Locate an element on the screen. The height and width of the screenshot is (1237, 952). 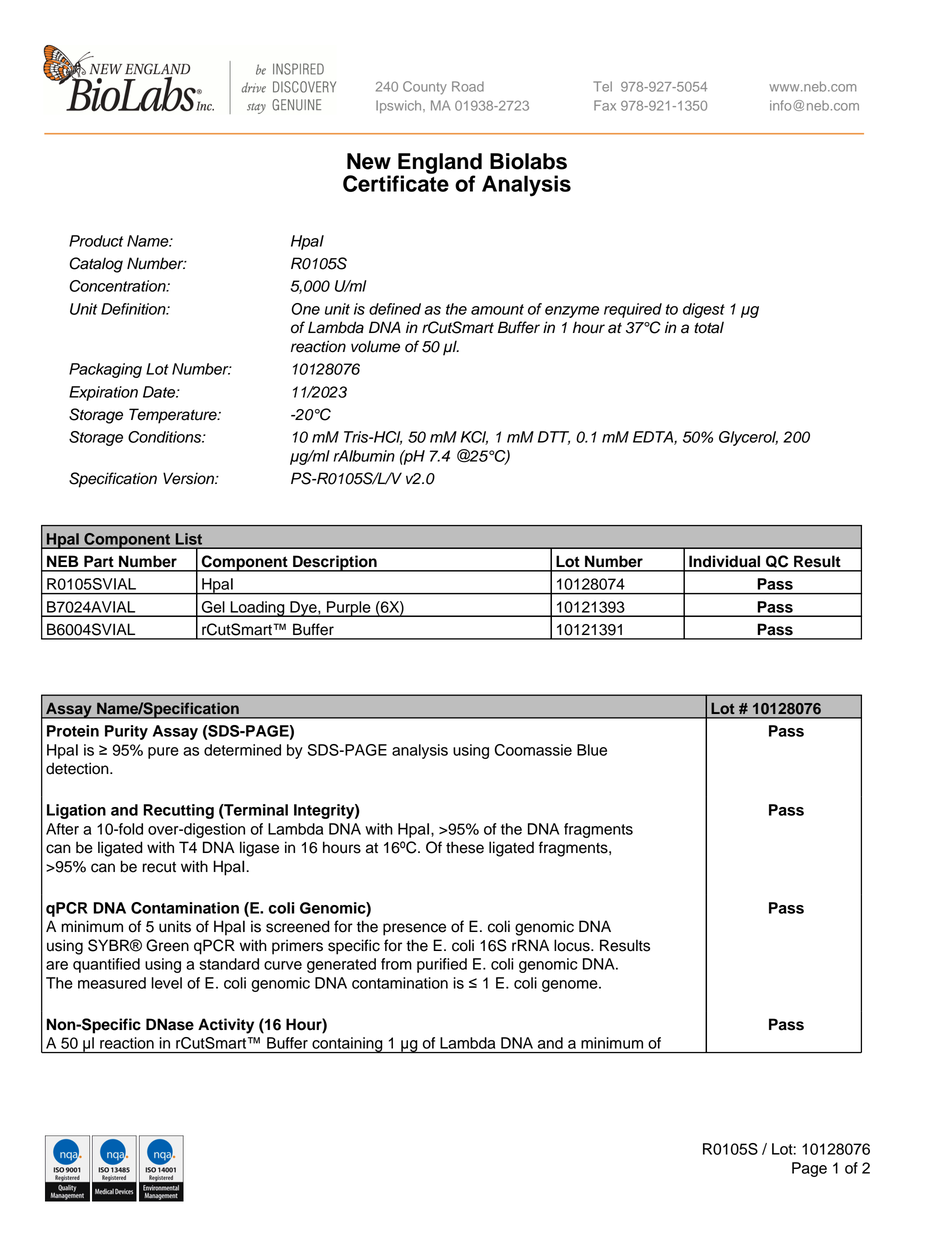
Blue is located at coordinates (592, 750).
